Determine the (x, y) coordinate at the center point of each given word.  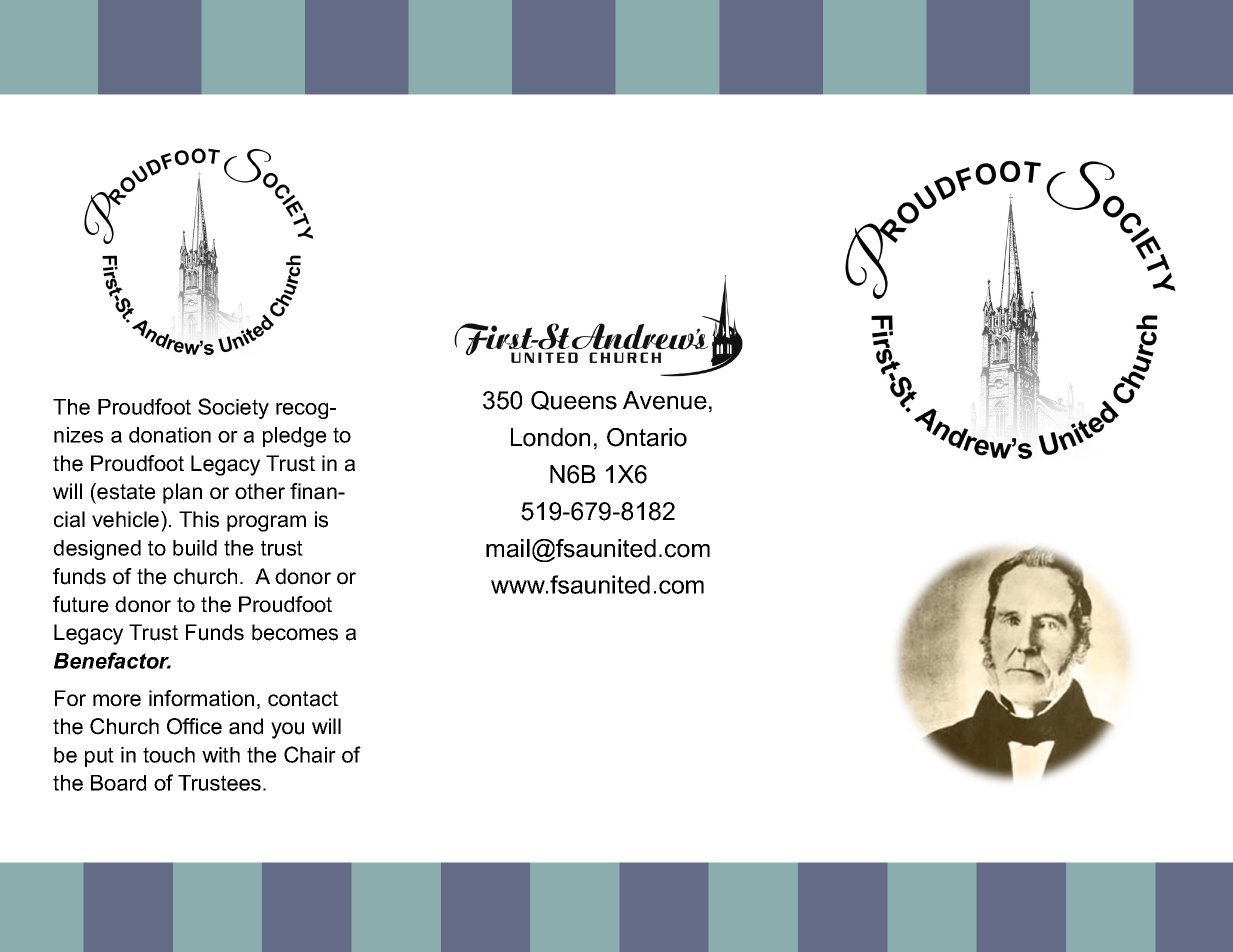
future (81, 604)
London (550, 437)
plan (182, 493)
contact (303, 699)
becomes (295, 632)
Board (118, 783)
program (266, 523)
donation (170, 435)
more (117, 700)
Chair (310, 754)
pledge (295, 437)
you (287, 730)
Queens (574, 401)
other (260, 491)
